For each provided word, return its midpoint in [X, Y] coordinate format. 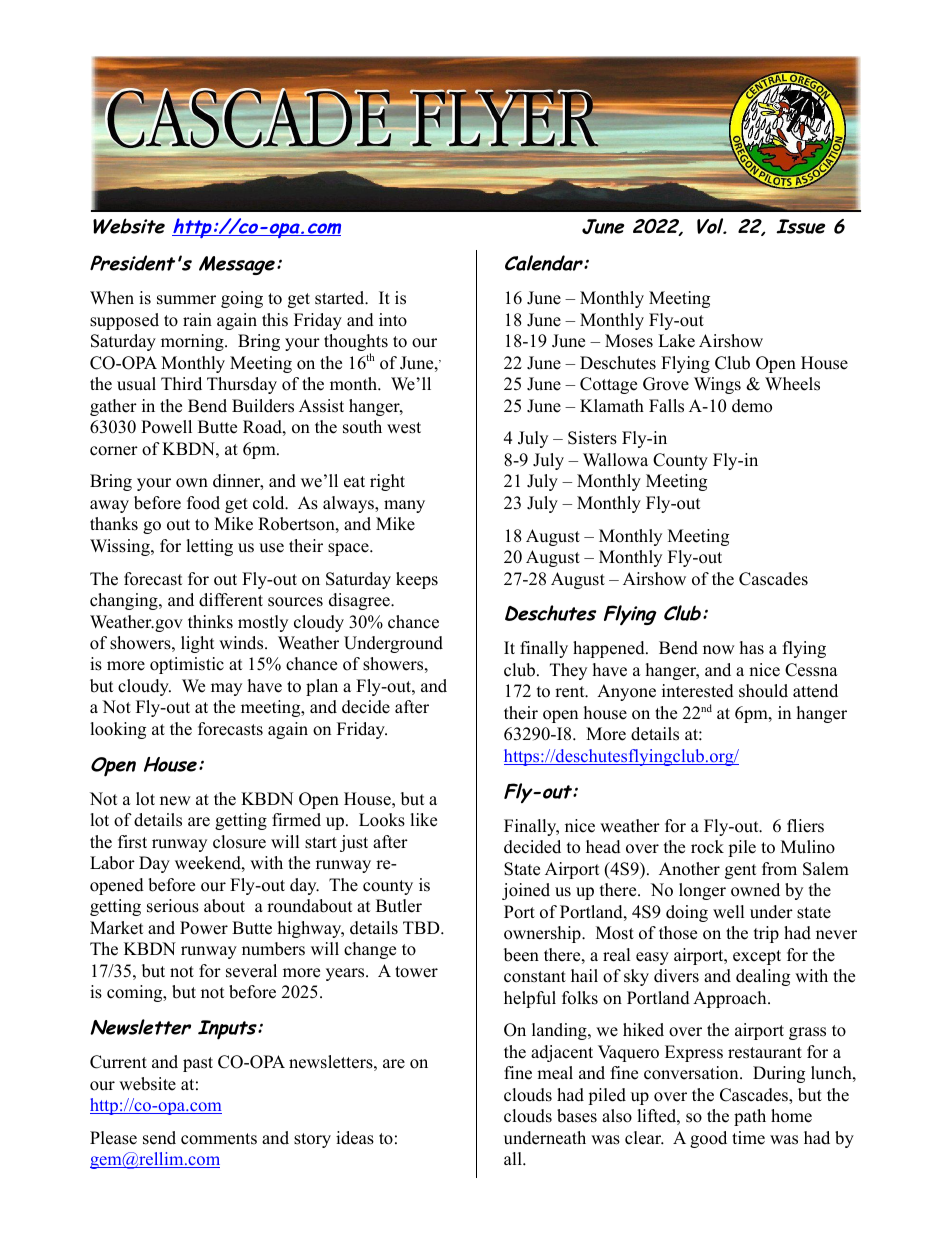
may [226, 689]
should [763, 691]
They [568, 671]
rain [197, 319]
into [393, 320]
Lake [676, 341]
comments [219, 1139]
